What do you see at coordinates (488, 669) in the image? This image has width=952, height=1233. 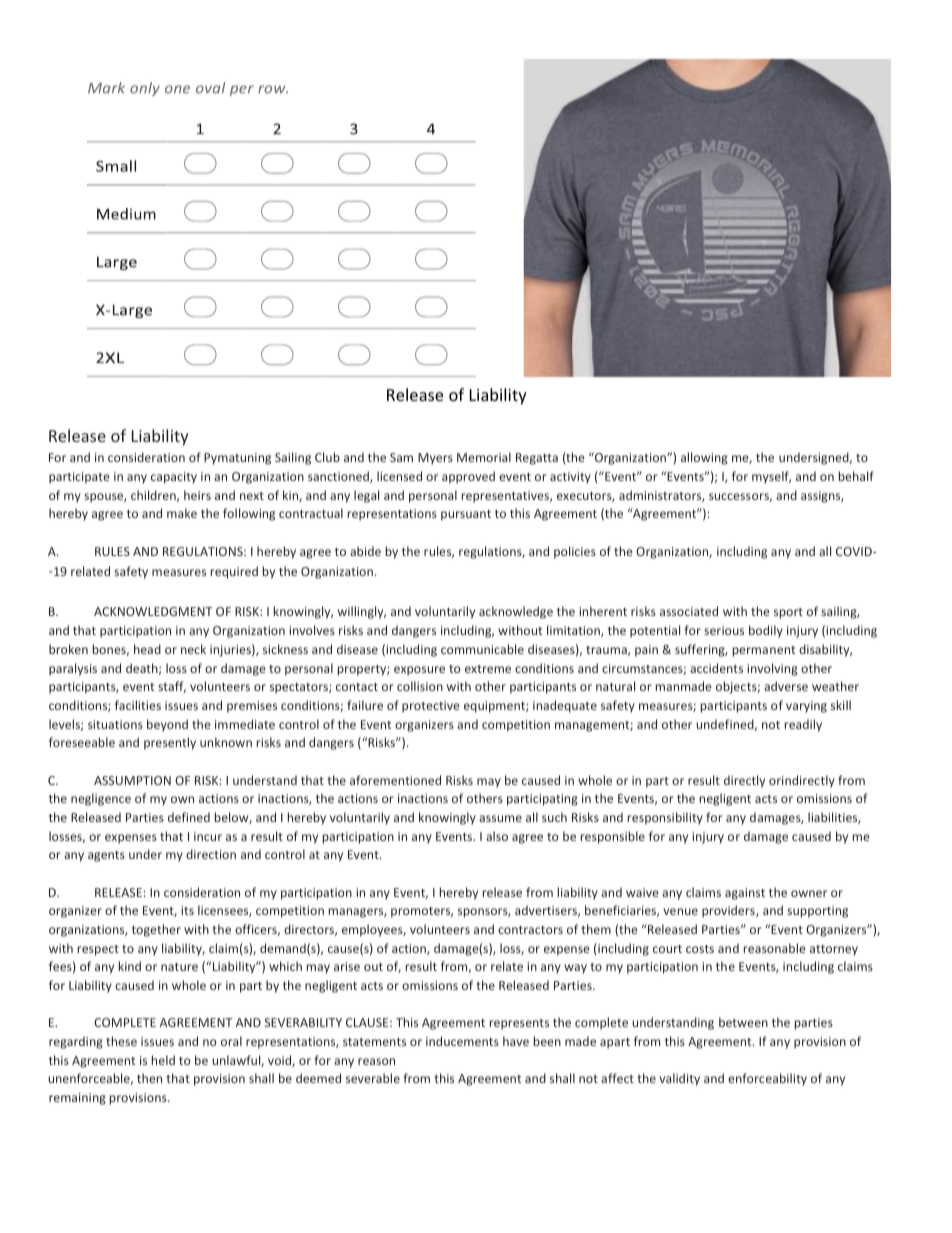 I see `extreme` at bounding box center [488, 669].
